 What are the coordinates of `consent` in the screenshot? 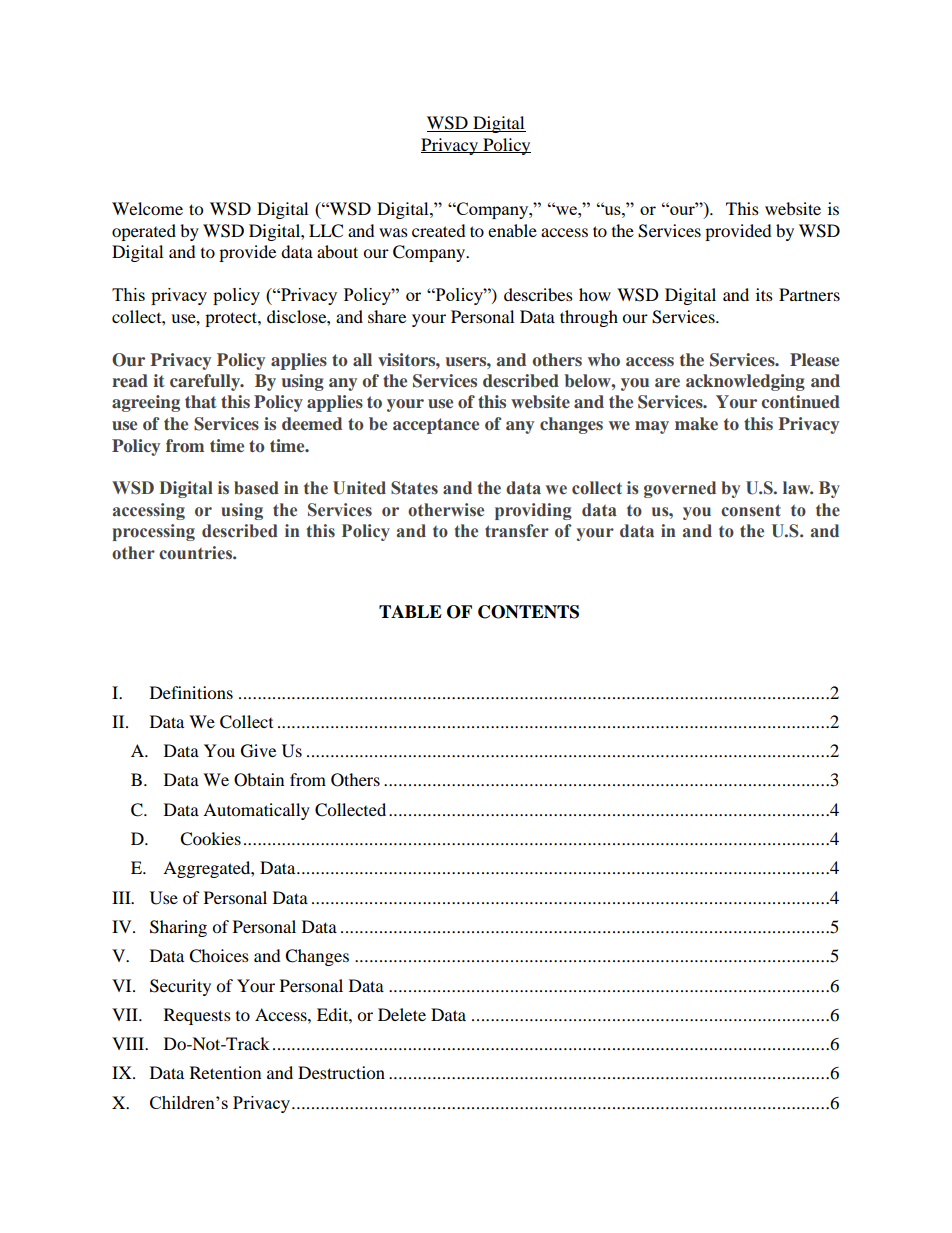 It's located at (751, 510).
